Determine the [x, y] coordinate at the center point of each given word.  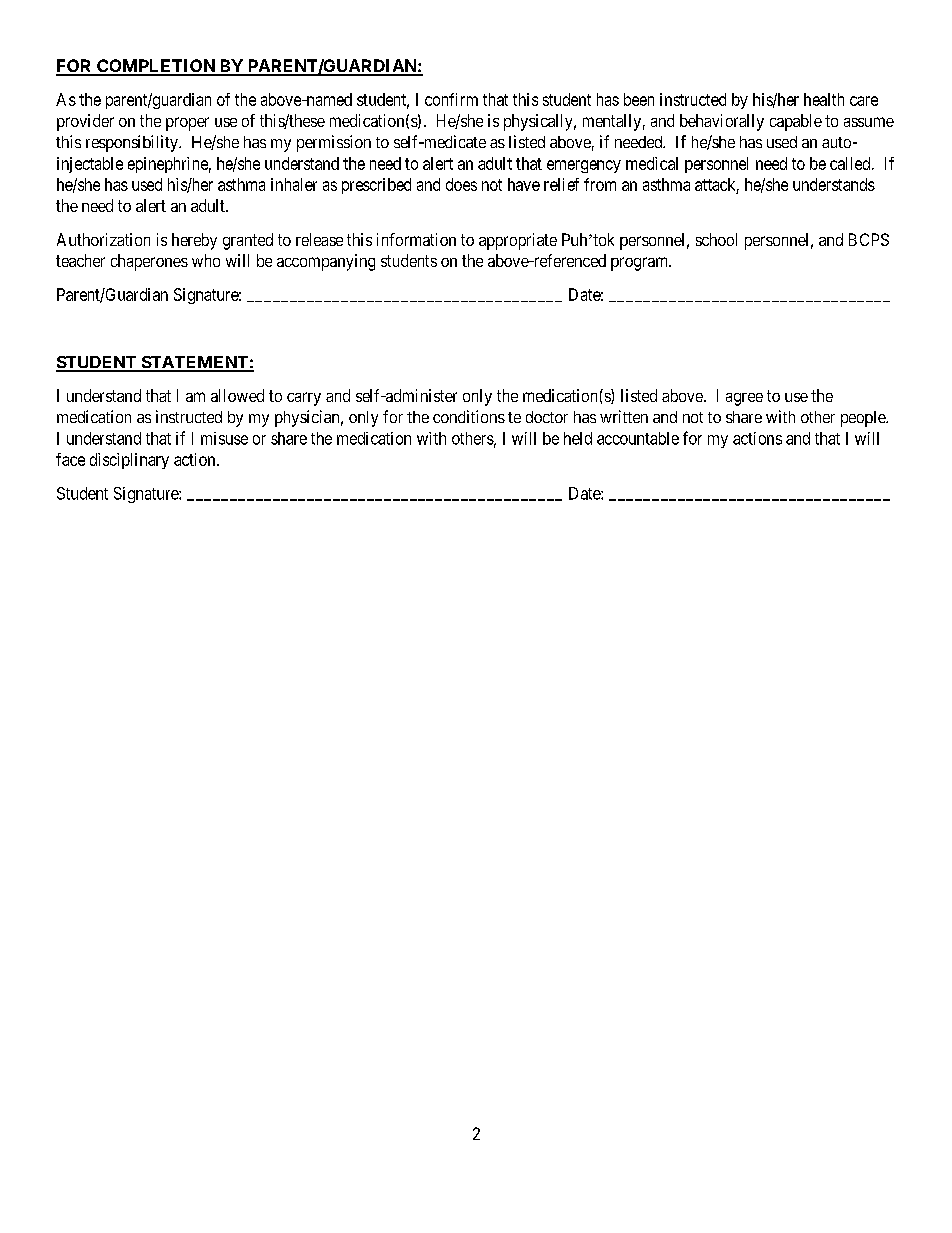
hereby [194, 241]
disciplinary [129, 461]
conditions [469, 416]
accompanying [326, 262]
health [824, 99]
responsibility [133, 143]
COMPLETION [156, 67]
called [851, 163]
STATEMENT [194, 363]
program [641, 264]
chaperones [149, 262]
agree [744, 399]
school [716, 239]
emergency [584, 166]
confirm [451, 99]
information [416, 239]
